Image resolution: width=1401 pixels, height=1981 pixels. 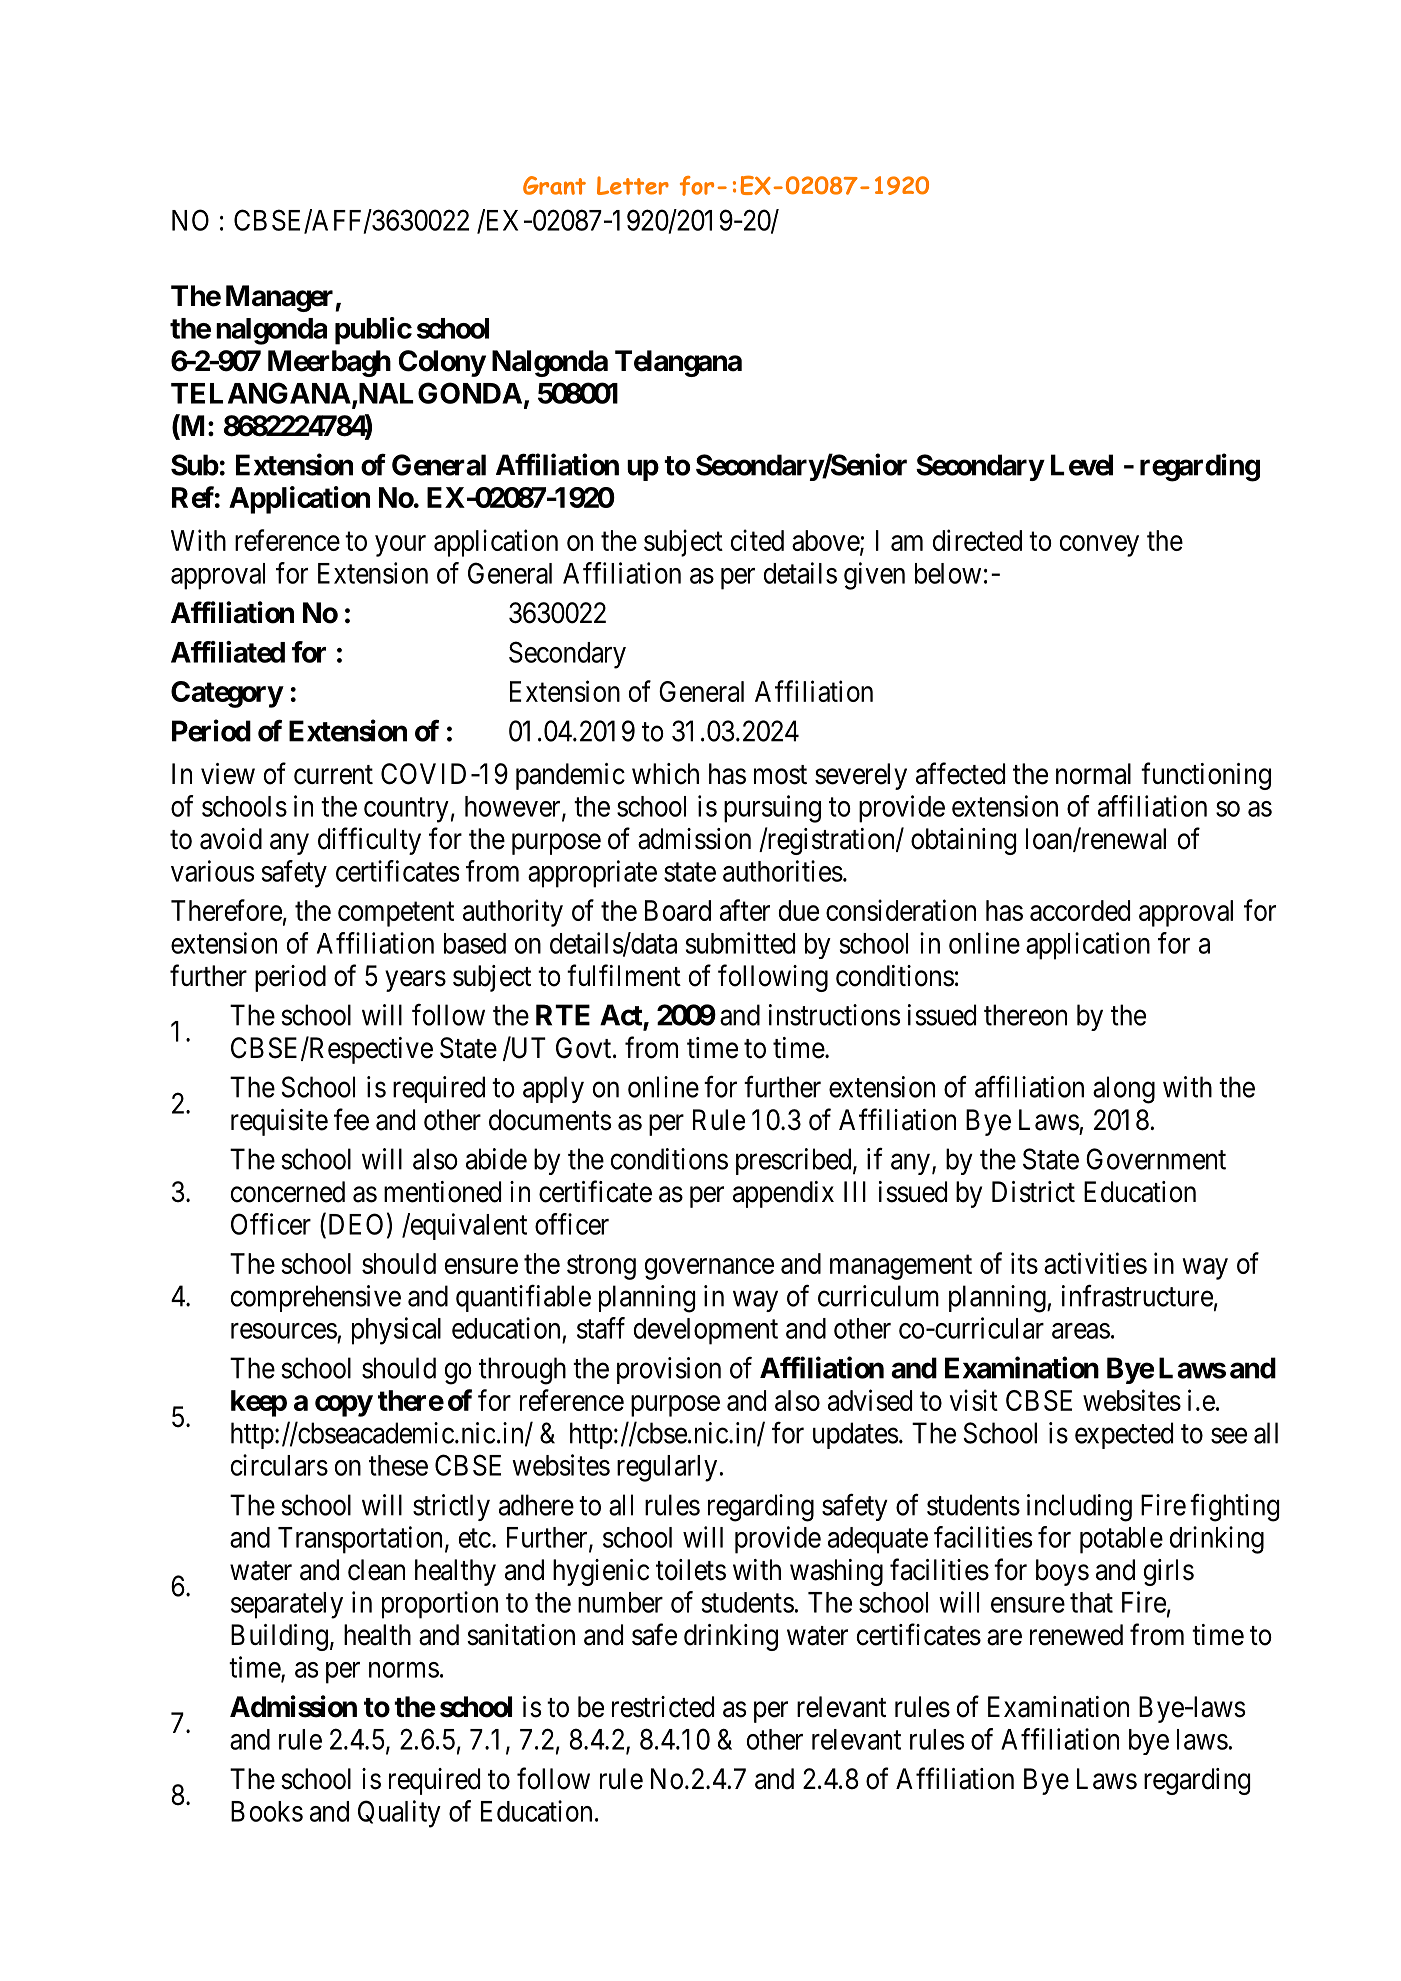 What do you see at coordinates (633, 185) in the image?
I see `Letter` at bounding box center [633, 185].
